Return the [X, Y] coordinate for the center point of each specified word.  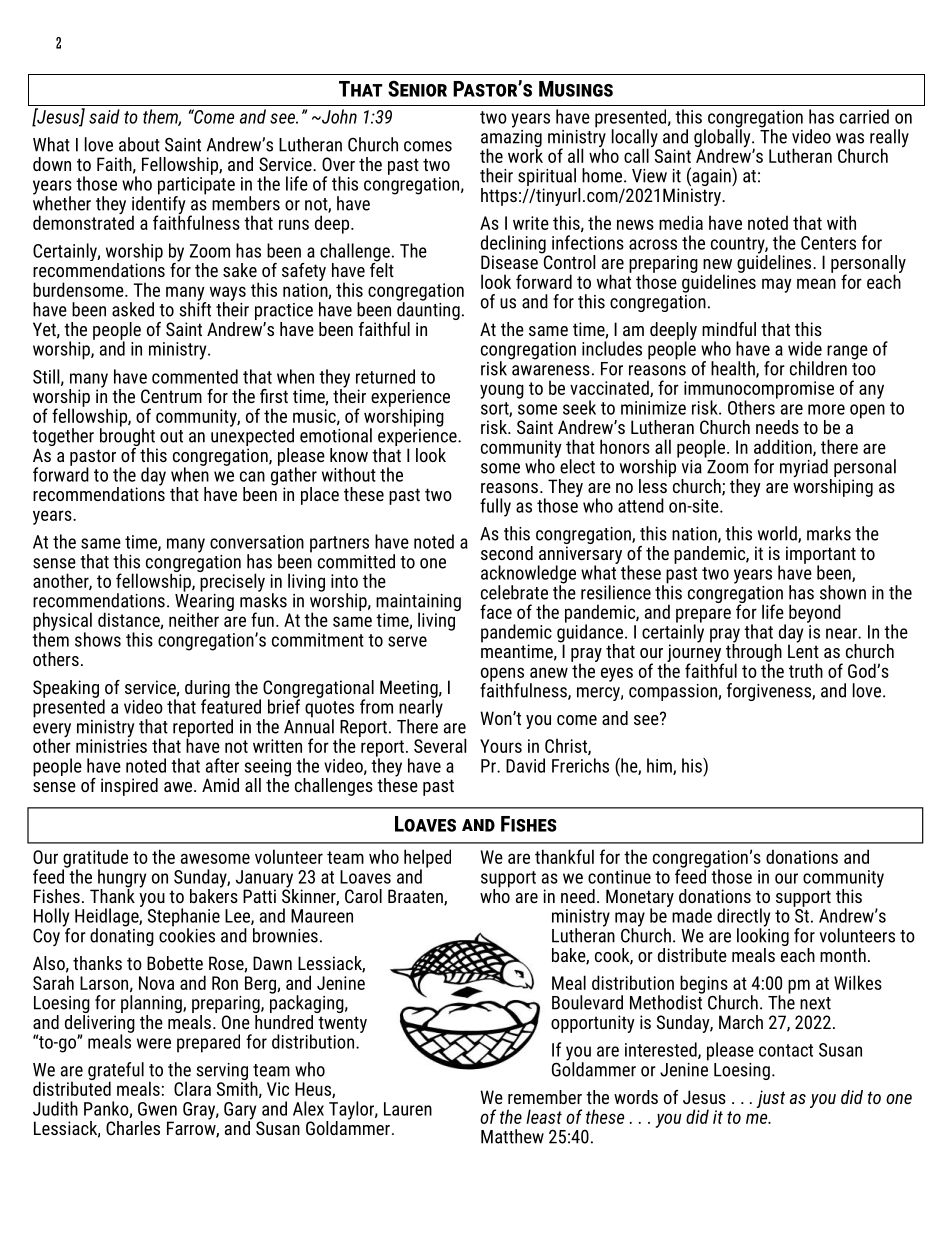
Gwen [157, 1109]
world [778, 534]
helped [427, 859]
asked [133, 309]
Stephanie [184, 918]
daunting [427, 311]
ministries [111, 746]
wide [805, 348]
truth [806, 670]
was [850, 138]
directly [743, 918]
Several [440, 745]
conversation [257, 542]
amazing [511, 138]
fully [495, 507]
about [139, 144]
